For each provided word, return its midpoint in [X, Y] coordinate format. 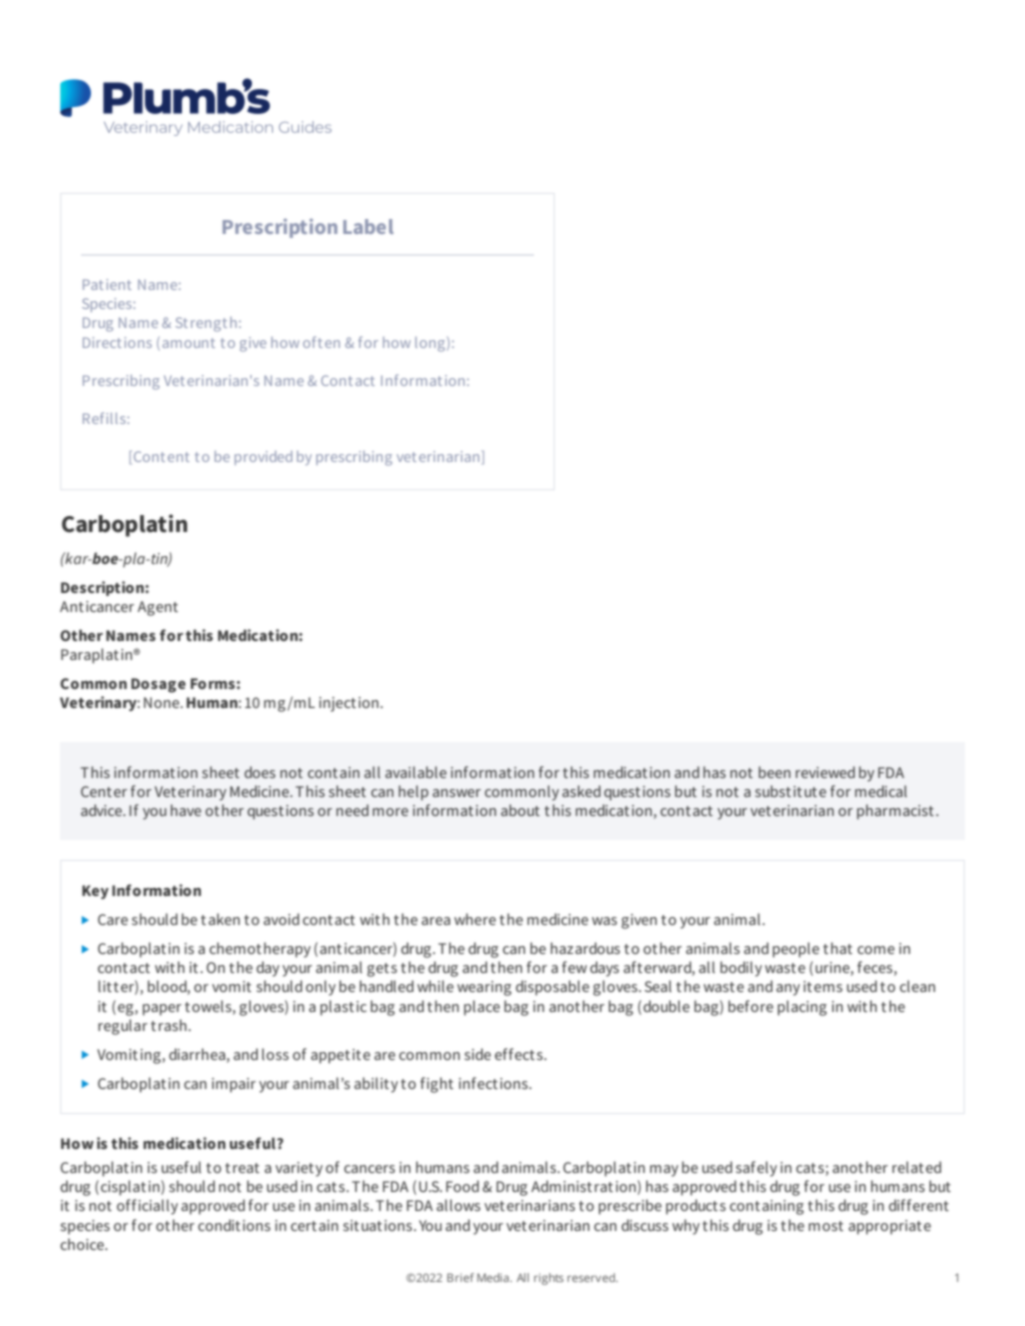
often [321, 342]
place [482, 1007]
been [775, 772]
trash [170, 1025]
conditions [234, 1225]
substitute [790, 791]
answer [457, 793]
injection [350, 704]
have [186, 810]
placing [802, 1008]
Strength [206, 324]
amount [189, 343]
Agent [158, 608]
